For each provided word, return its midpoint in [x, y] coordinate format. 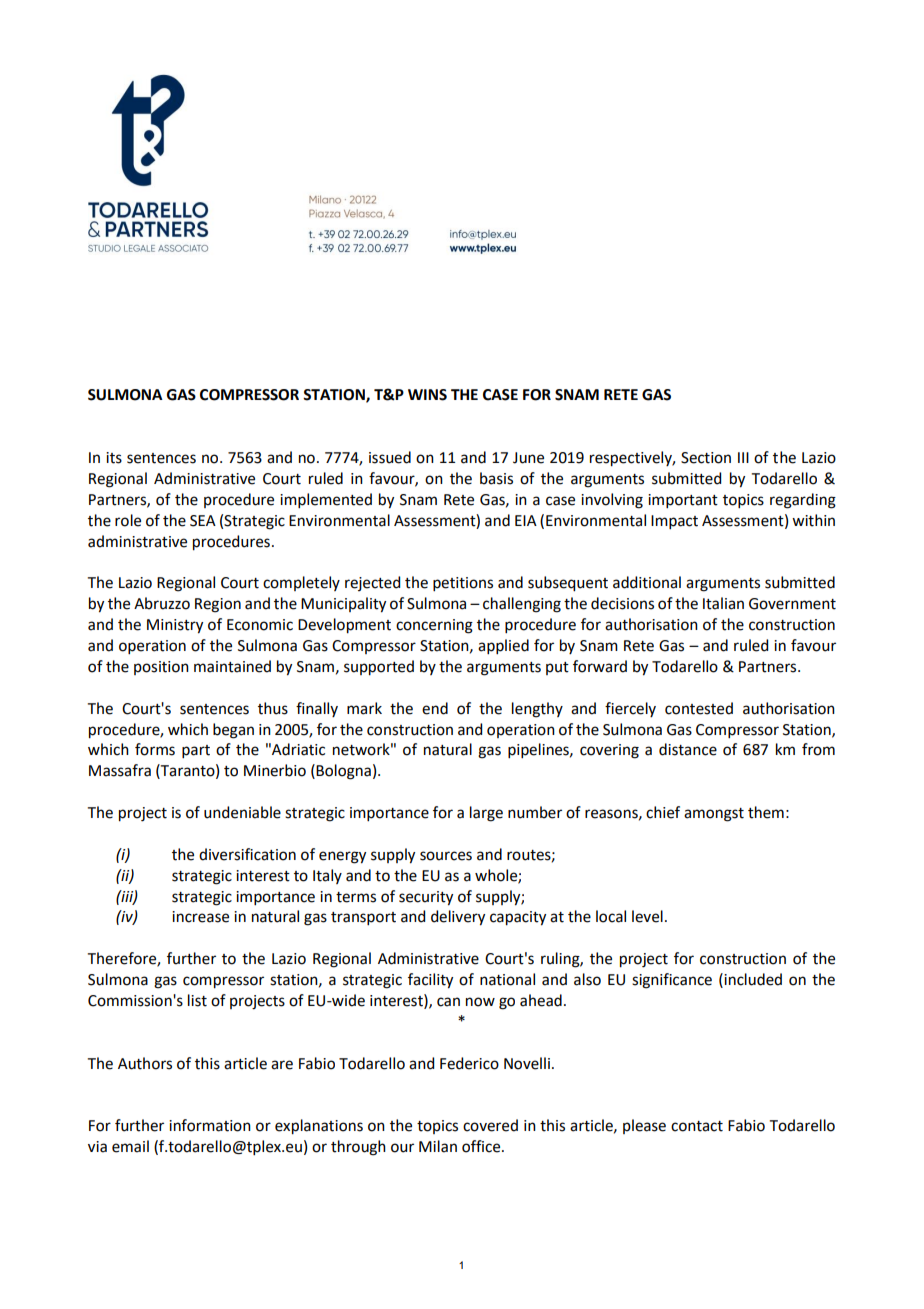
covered [490, 1125]
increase [200, 917]
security [426, 898]
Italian [723, 603]
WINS [427, 395]
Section [706, 458]
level [647, 916]
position [161, 668]
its [114, 458]
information [210, 1125]
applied [503, 646]
